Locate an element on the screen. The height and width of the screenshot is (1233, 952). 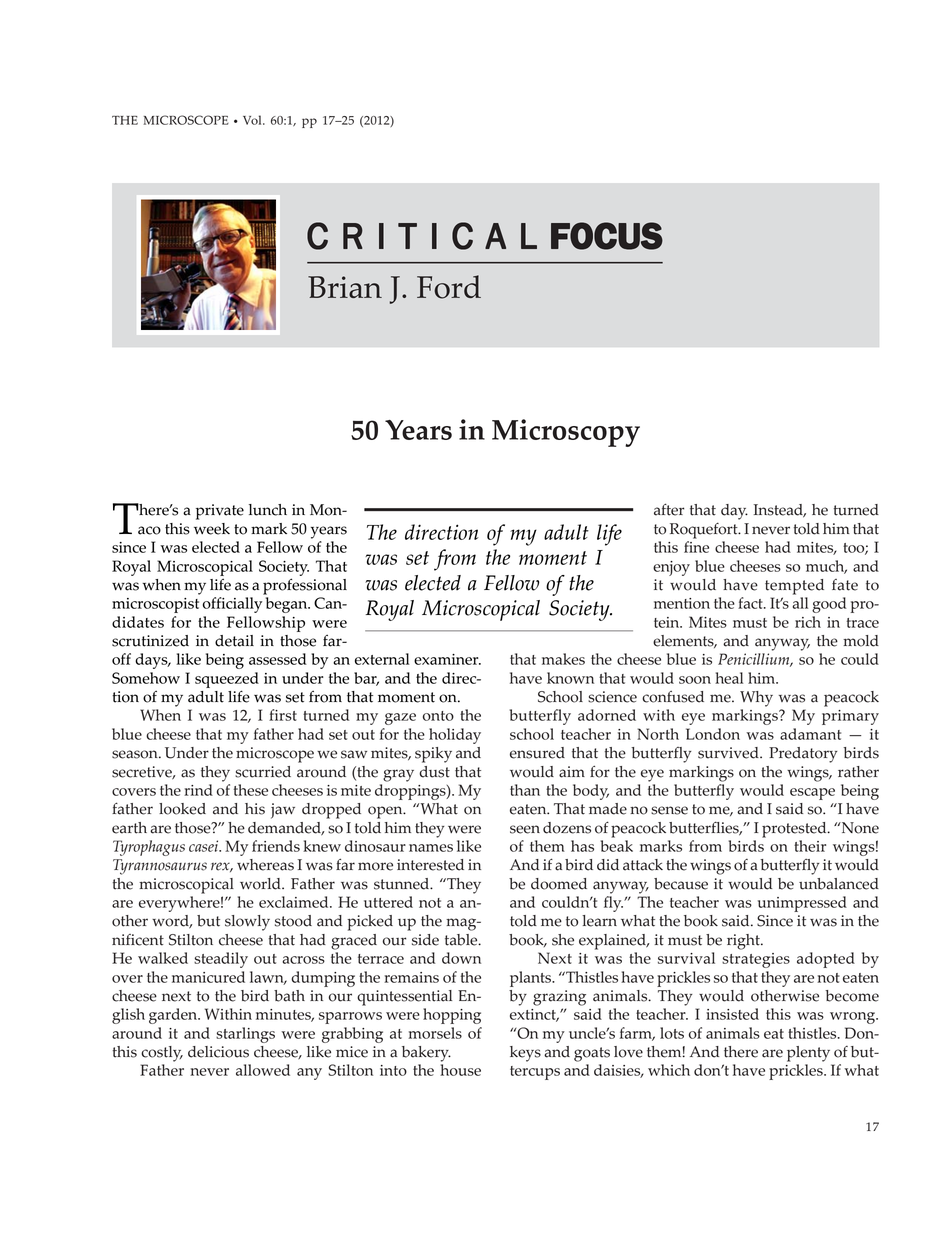
protested is located at coordinates (795, 830).
